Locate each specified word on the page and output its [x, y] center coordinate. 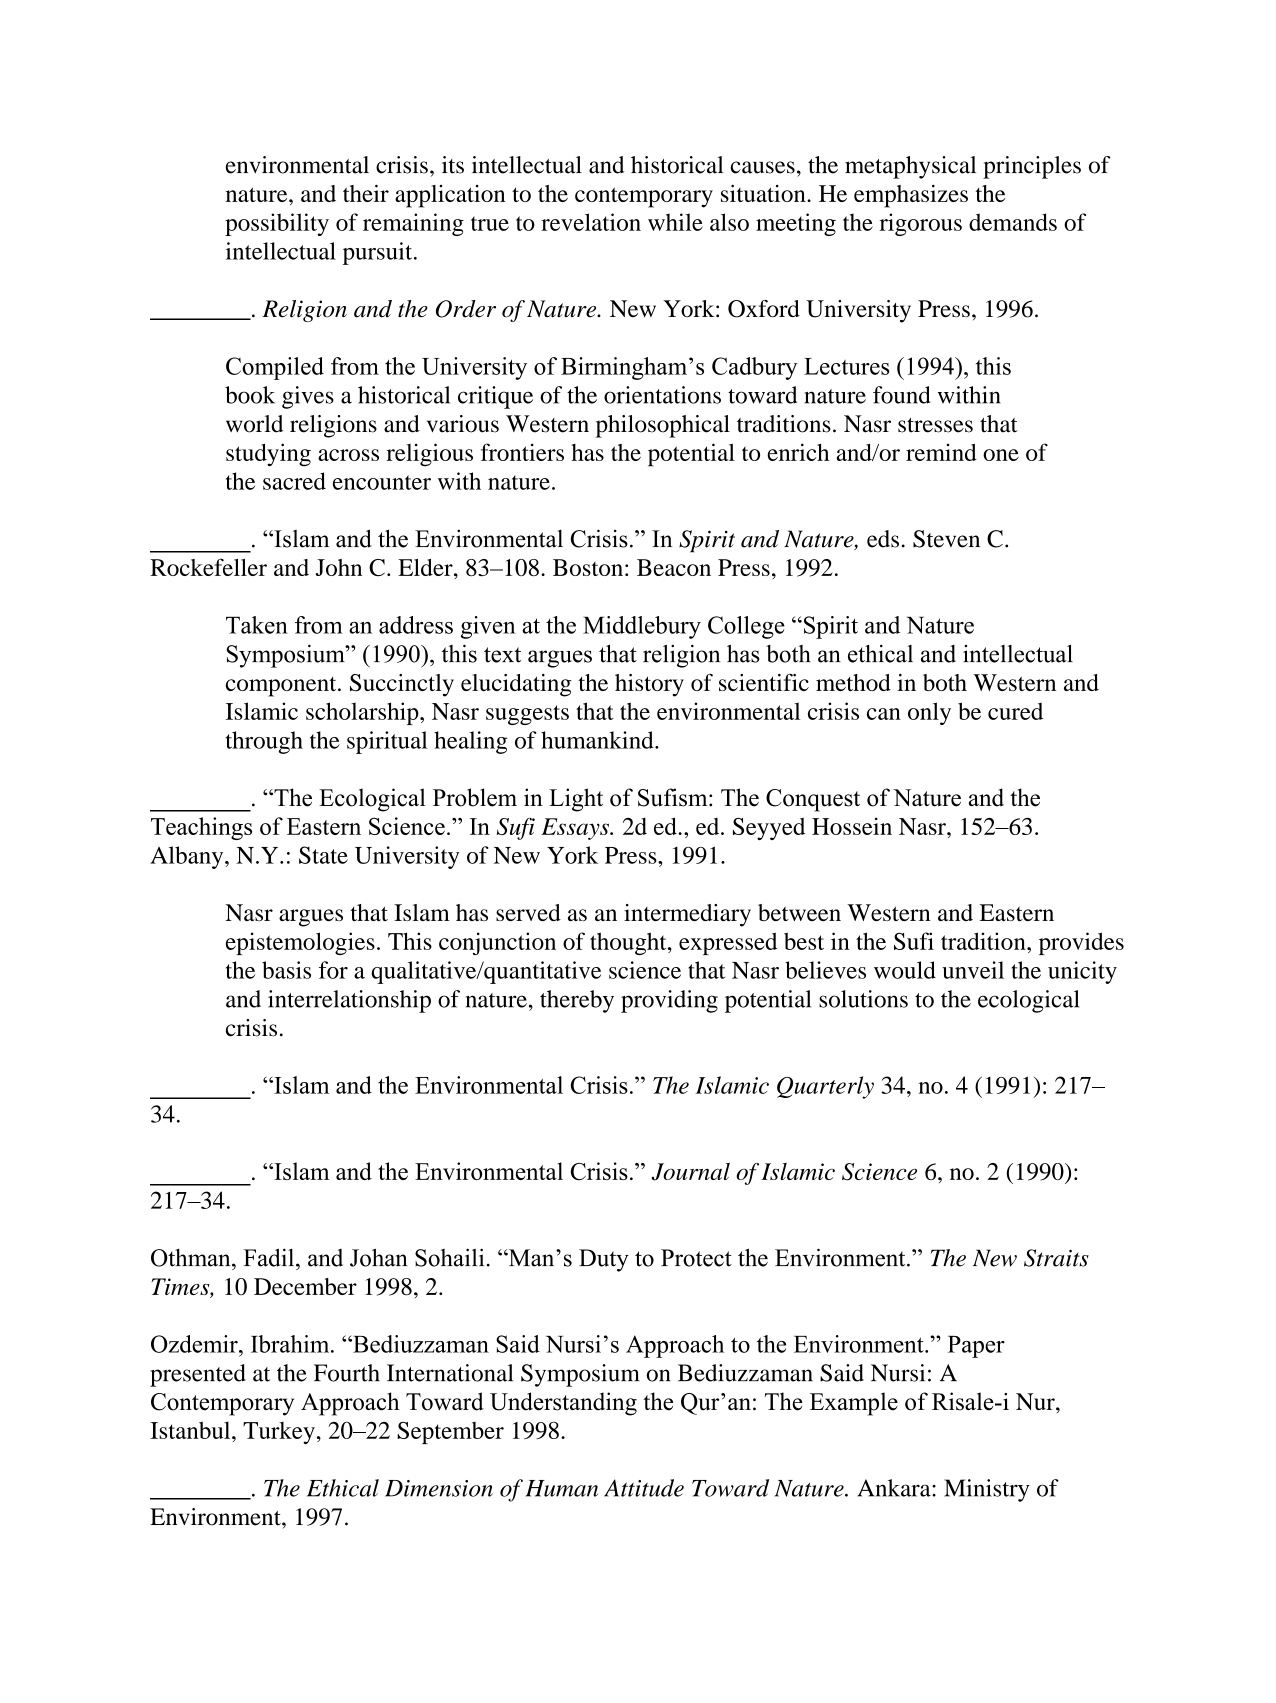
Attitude [644, 1488]
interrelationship [349, 1001]
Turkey [279, 1433]
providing [669, 1001]
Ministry [986, 1490]
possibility [277, 224]
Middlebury [642, 627]
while [675, 222]
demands [1013, 222]
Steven [946, 539]
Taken [257, 625]
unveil [973, 970]
